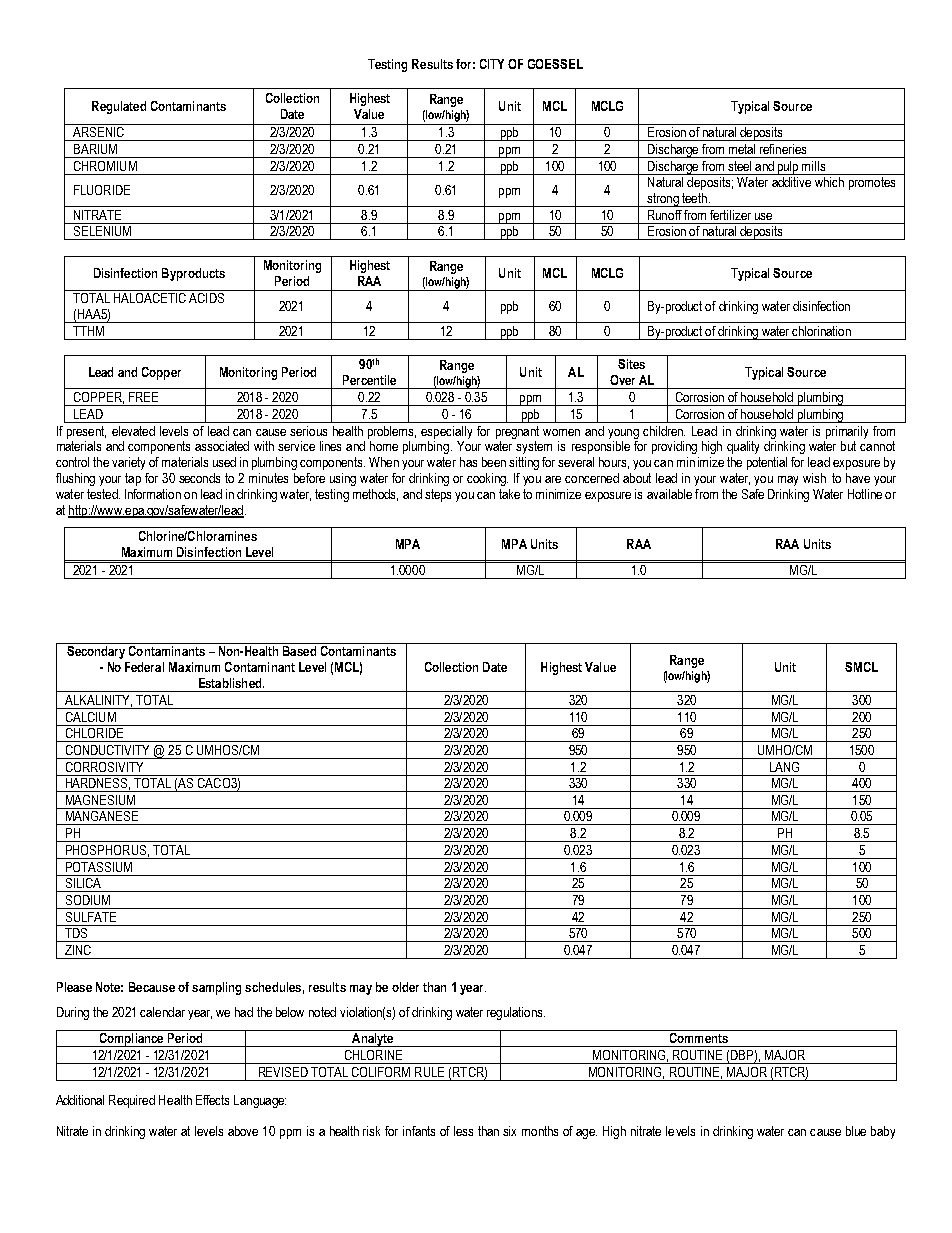 The image size is (952, 1233). What do you see at coordinates (132, 1101) in the page?
I see `Required` at bounding box center [132, 1101].
